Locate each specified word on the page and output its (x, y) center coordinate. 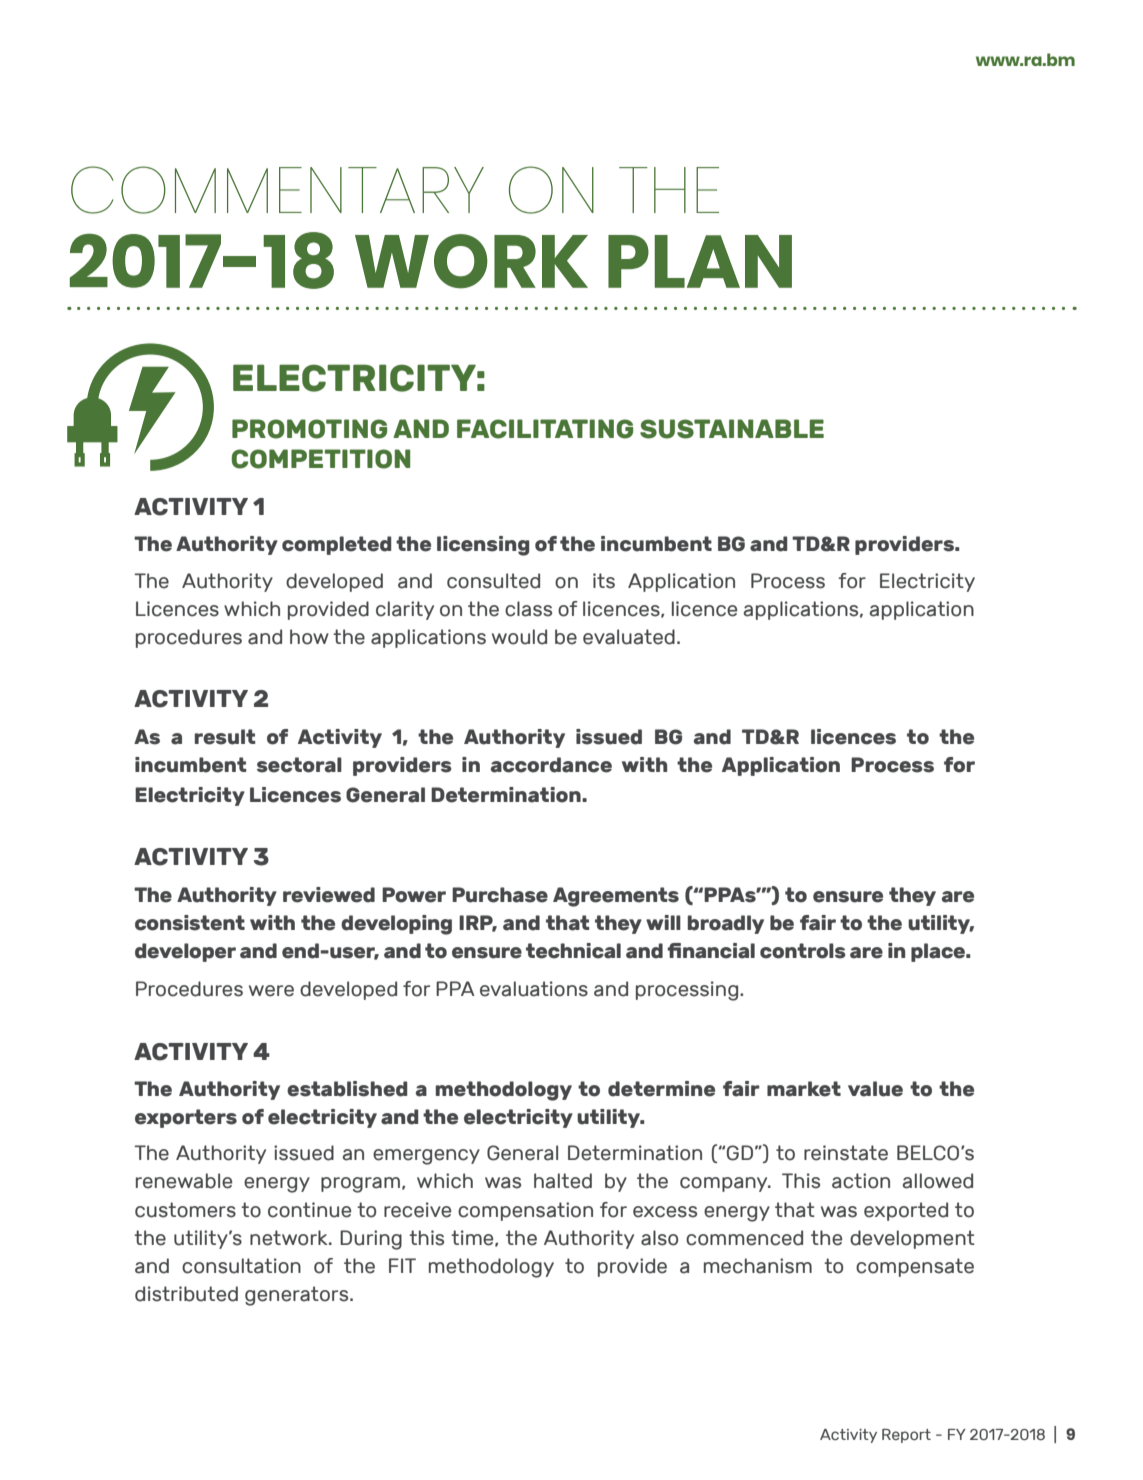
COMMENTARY (277, 190)
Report (906, 1436)
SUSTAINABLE (732, 429)
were (271, 991)
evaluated (629, 637)
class (528, 609)
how (309, 637)
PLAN (700, 261)
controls (803, 951)
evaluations (534, 989)
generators (298, 1296)
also (659, 1238)
